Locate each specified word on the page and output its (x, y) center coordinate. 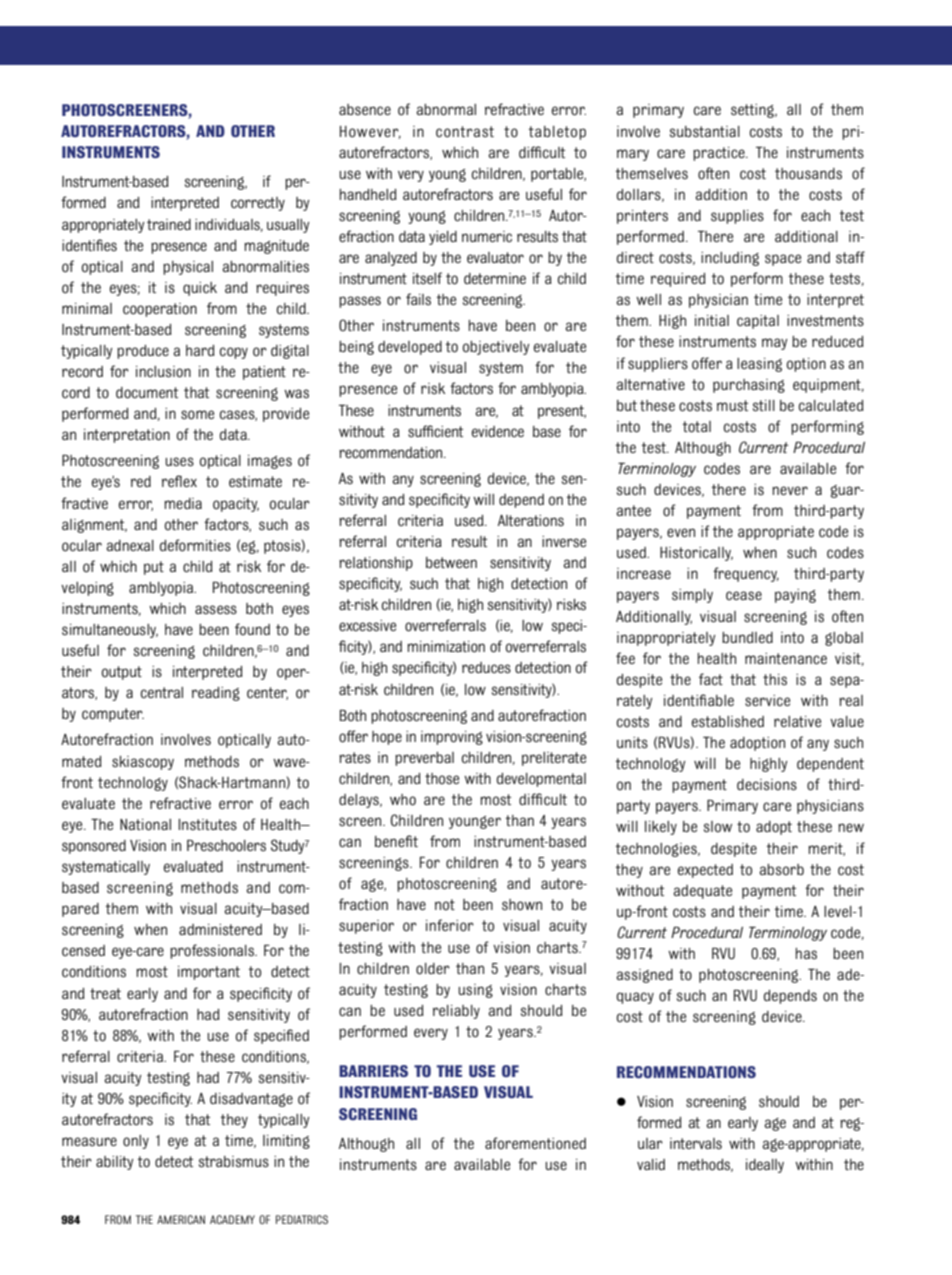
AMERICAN (181, 1219)
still (764, 406)
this (775, 680)
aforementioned (535, 1143)
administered (220, 930)
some (197, 415)
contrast (465, 132)
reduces (486, 668)
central (162, 693)
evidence (498, 432)
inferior (450, 925)
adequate (702, 892)
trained (169, 224)
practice (720, 154)
